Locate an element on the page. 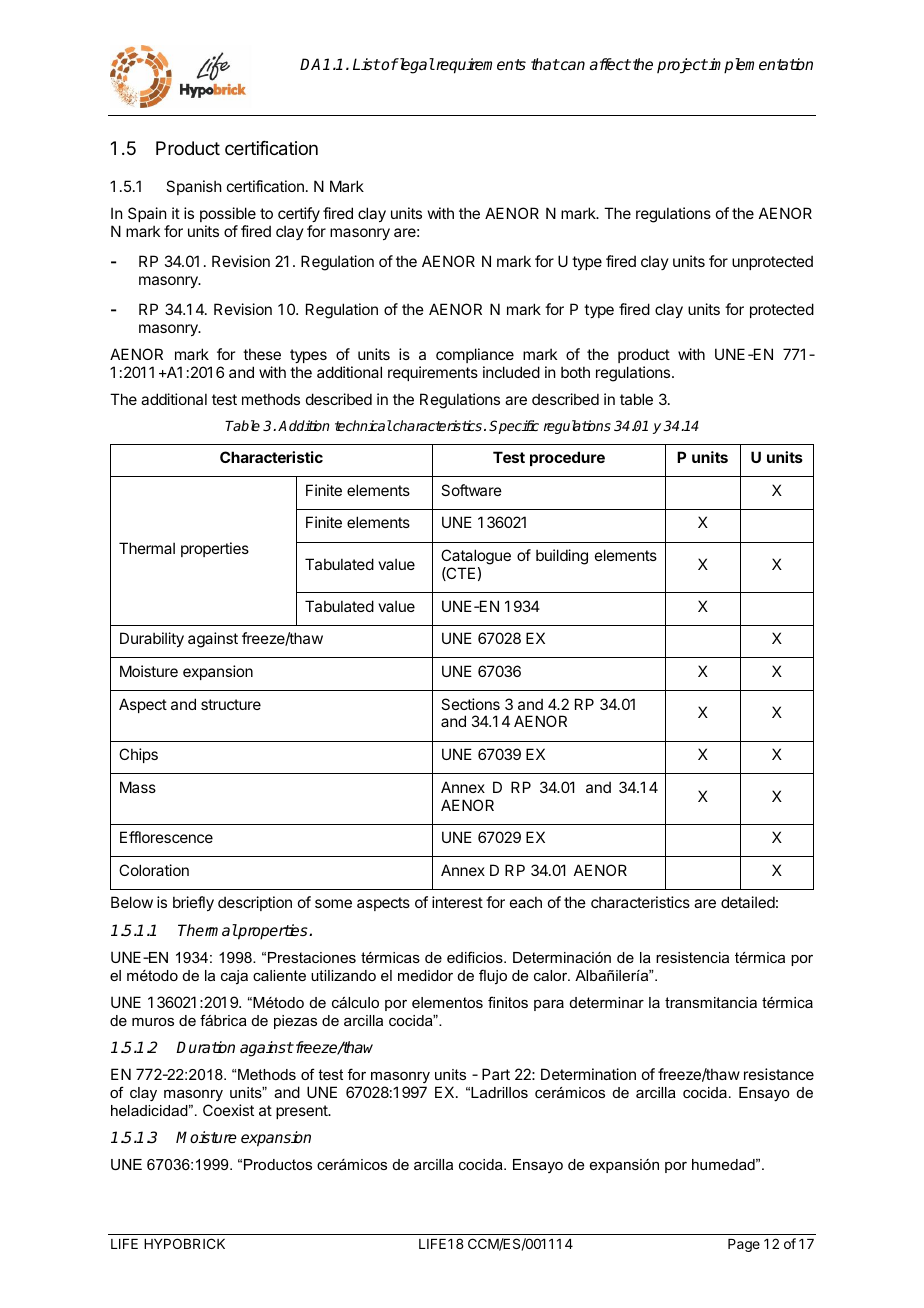 Image resolution: width=924 pixels, height=1308 pixels. Efflorescence is located at coordinates (166, 837).
